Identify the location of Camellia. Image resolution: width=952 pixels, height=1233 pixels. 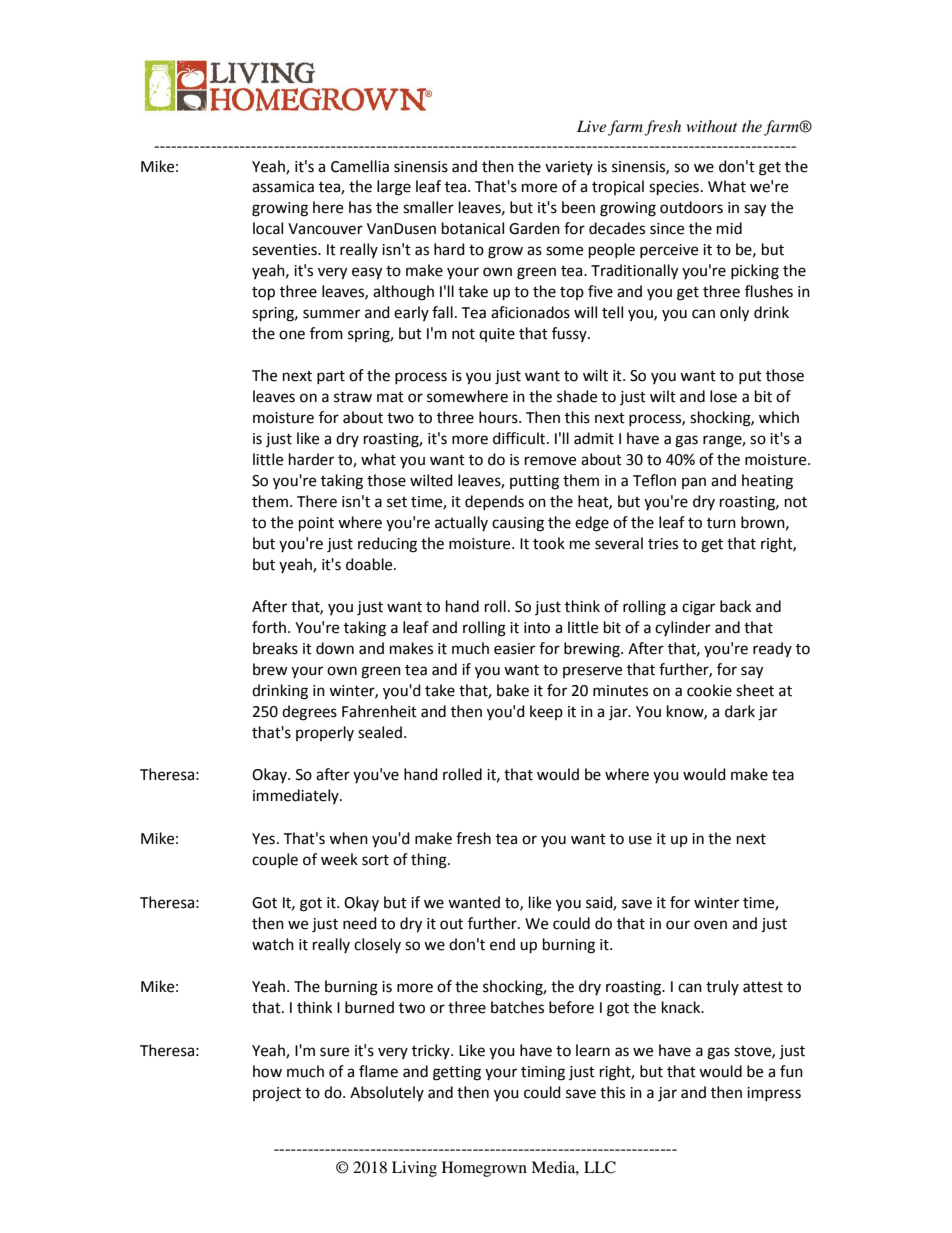
(360, 166).
